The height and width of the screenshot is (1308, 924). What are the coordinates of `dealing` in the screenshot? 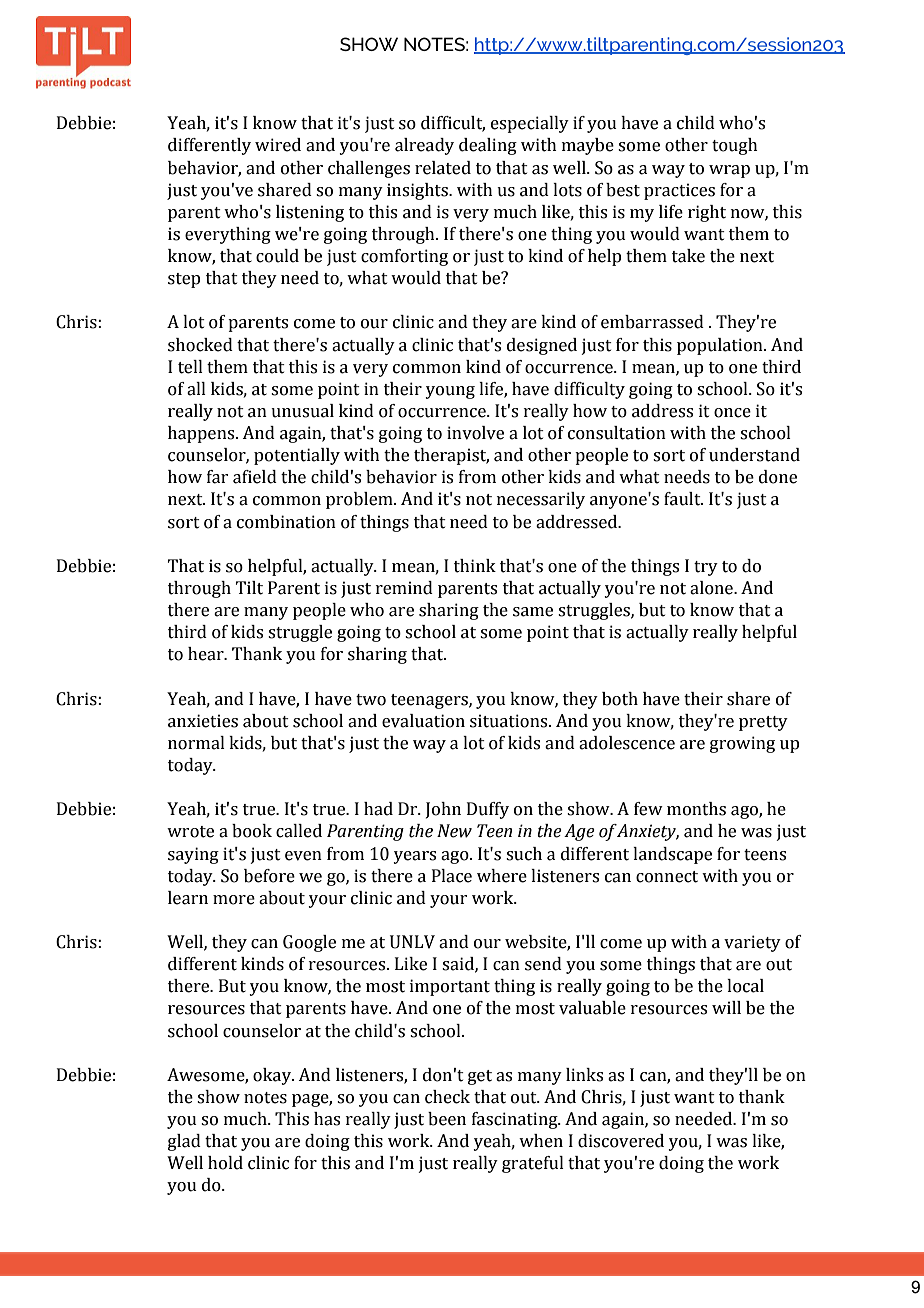 It's located at (488, 146).
